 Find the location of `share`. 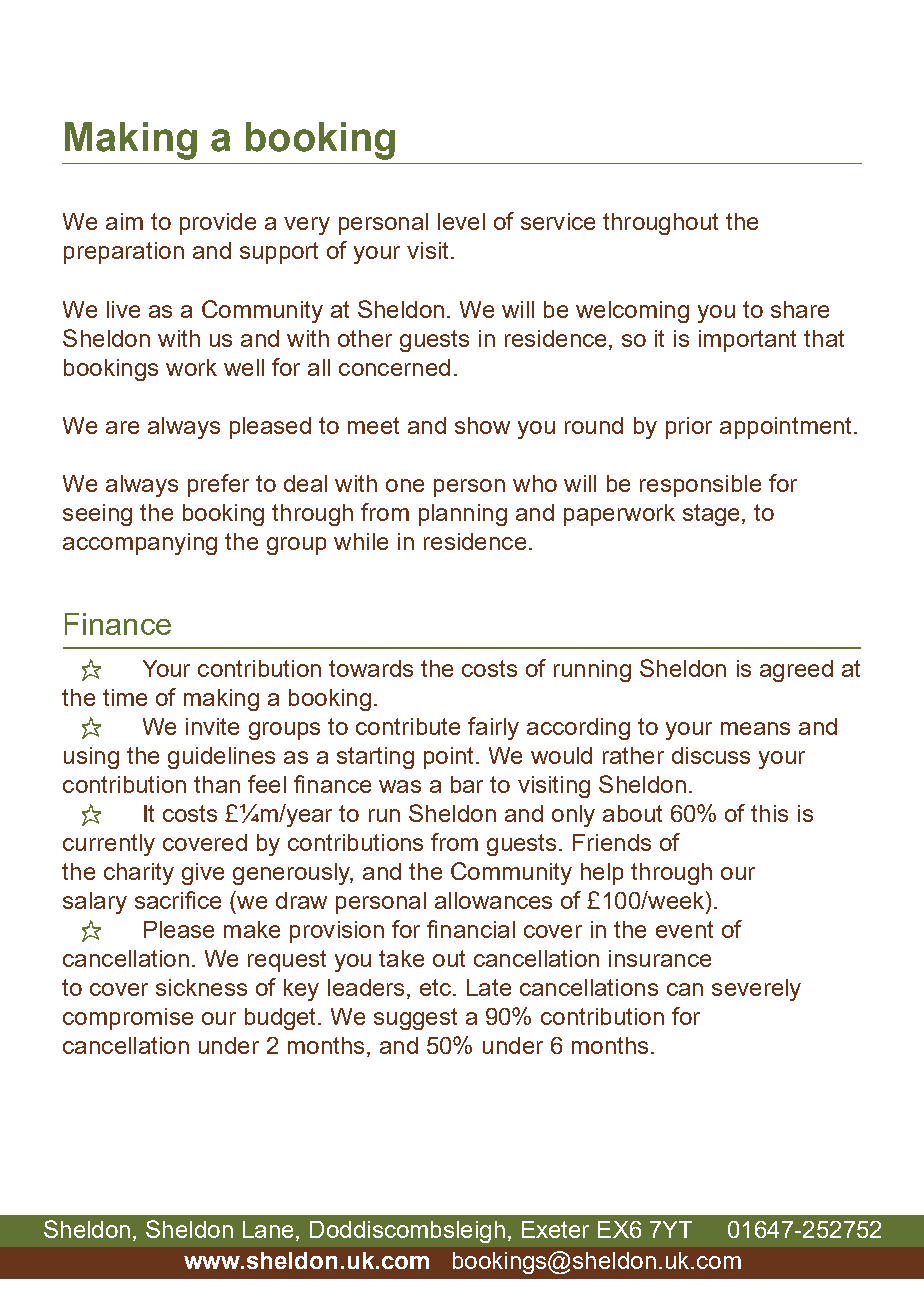

share is located at coordinates (800, 309).
